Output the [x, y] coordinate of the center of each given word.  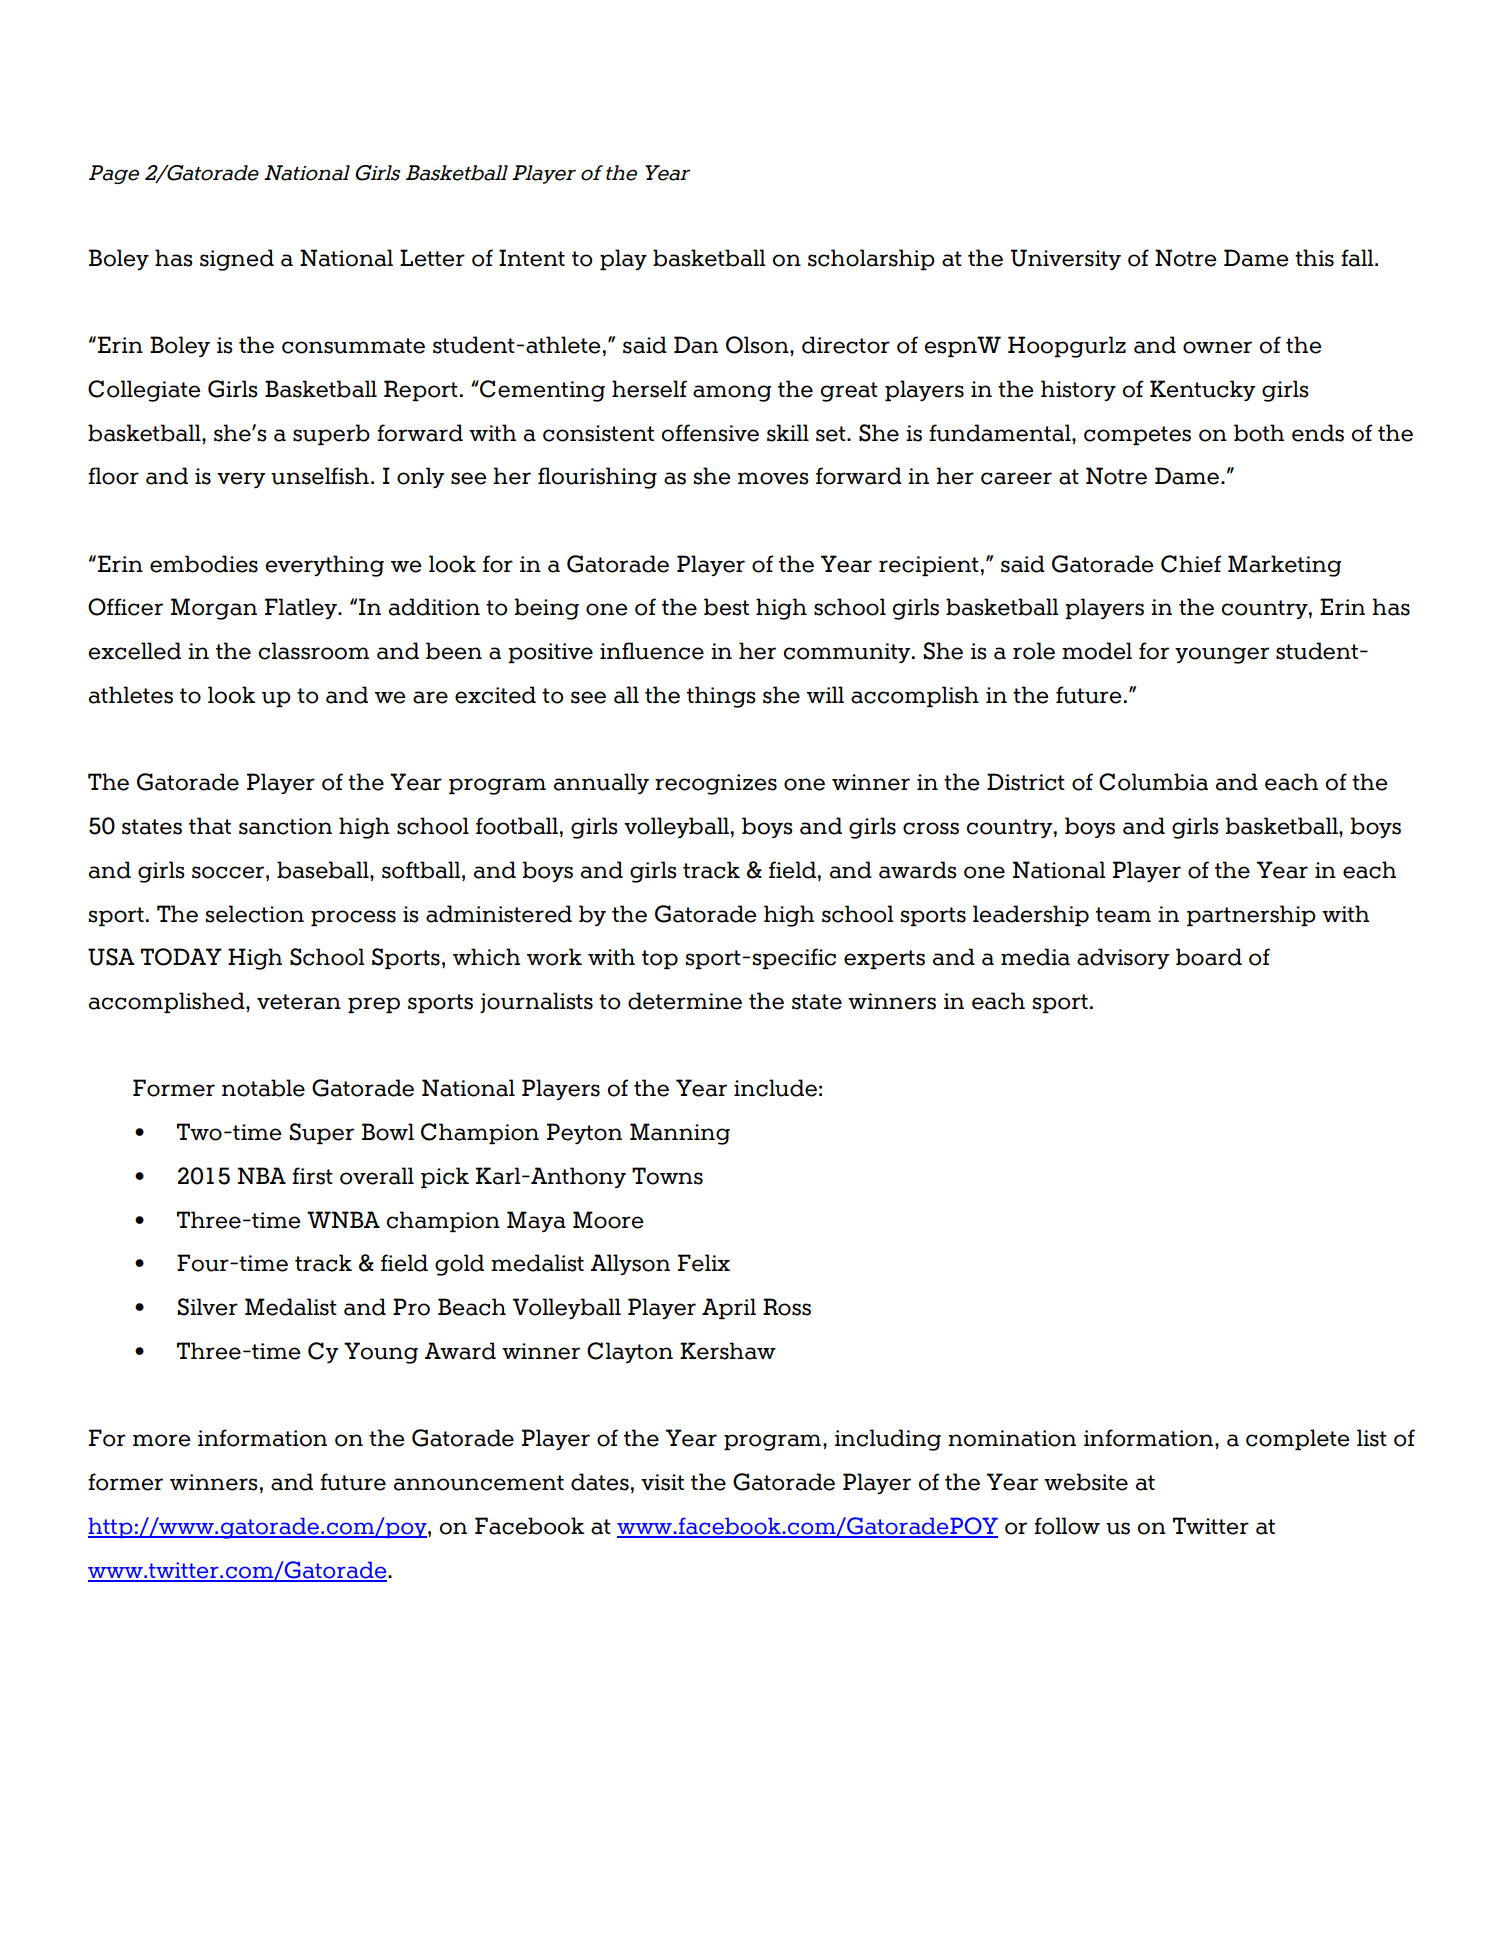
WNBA [343, 1219]
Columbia [1153, 782]
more [162, 1440]
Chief [1191, 564]
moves [773, 478]
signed [237, 260]
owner [1217, 347]
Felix [704, 1263]
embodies [204, 564]
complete [1298, 1439]
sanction [285, 826]
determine [685, 1001]
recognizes [716, 784]
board [1209, 957]
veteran [299, 1002]
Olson [758, 345]
